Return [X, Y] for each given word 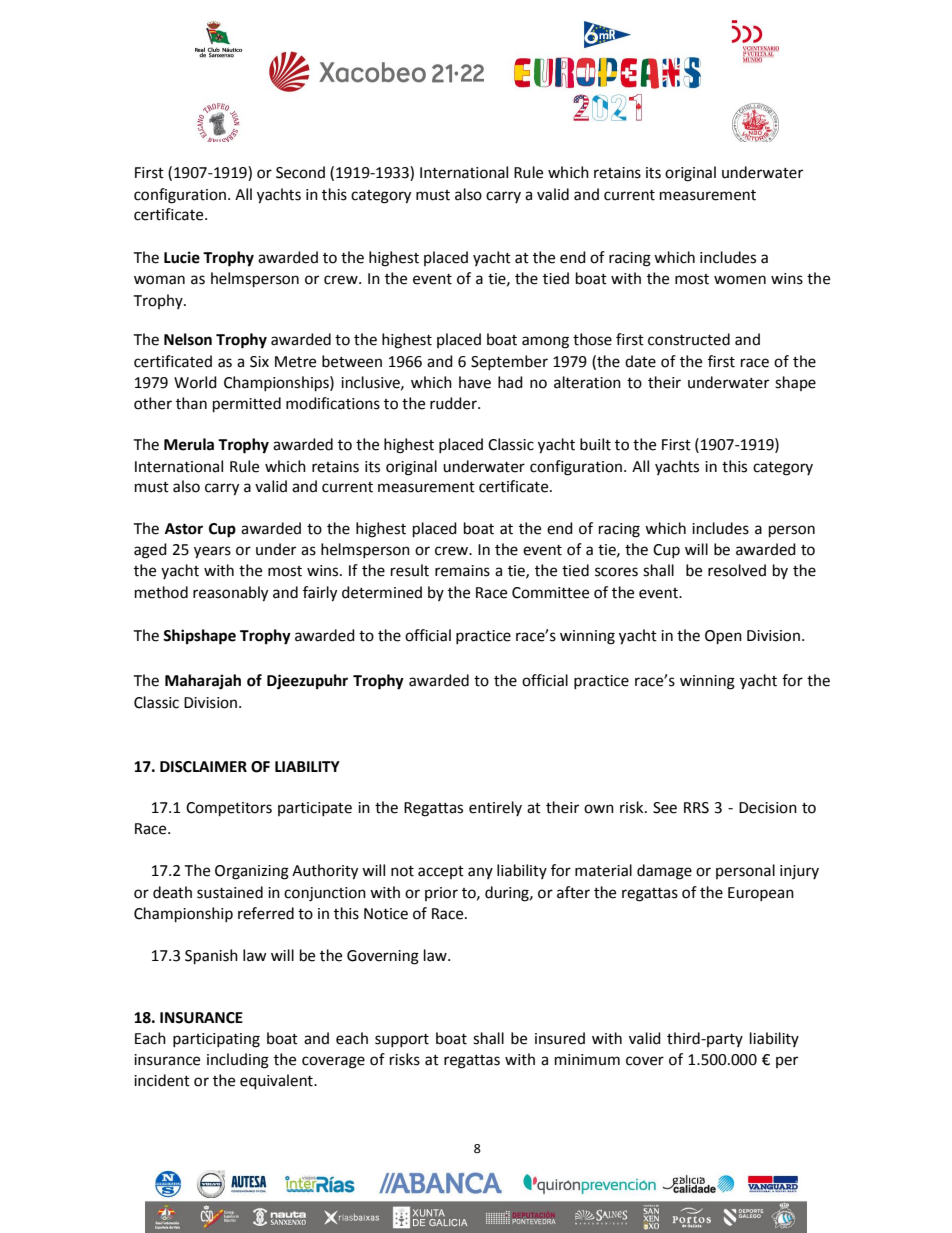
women [740, 280]
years [212, 552]
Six [259, 362]
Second [300, 172]
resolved [737, 570]
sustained [230, 892]
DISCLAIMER [203, 767]
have [475, 382]
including [238, 1061]
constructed [689, 339]
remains [462, 571]
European [761, 894]
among [545, 342]
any [480, 873]
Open [723, 637]
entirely [495, 808]
